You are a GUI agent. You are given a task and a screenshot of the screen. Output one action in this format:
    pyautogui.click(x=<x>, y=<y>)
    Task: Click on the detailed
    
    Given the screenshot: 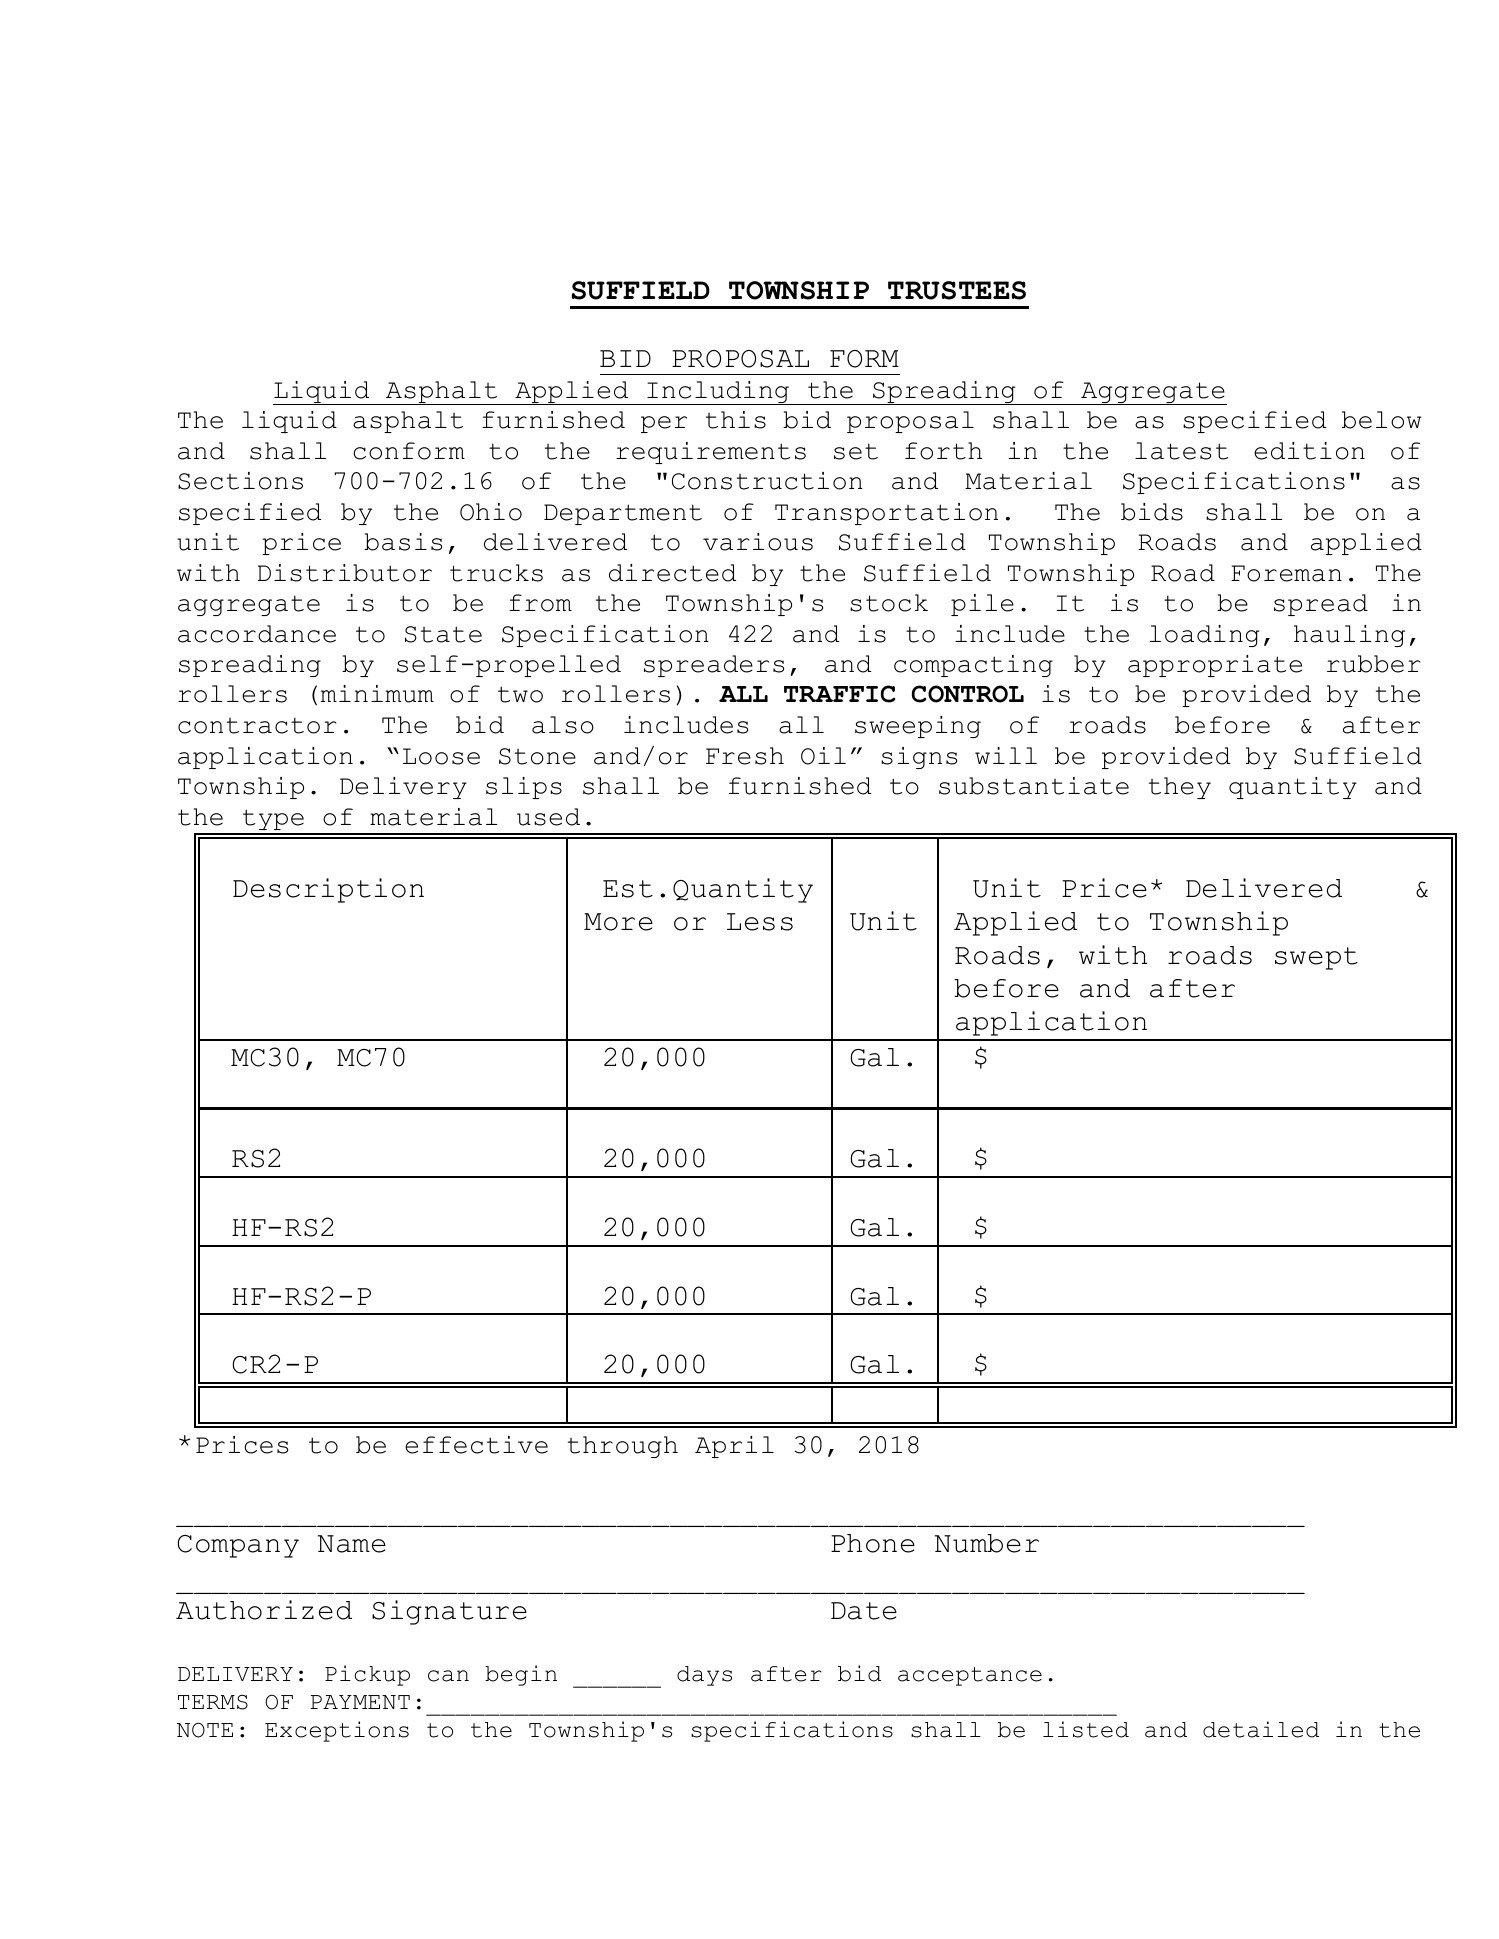 What is the action you would take?
    pyautogui.click(x=1261, y=1729)
